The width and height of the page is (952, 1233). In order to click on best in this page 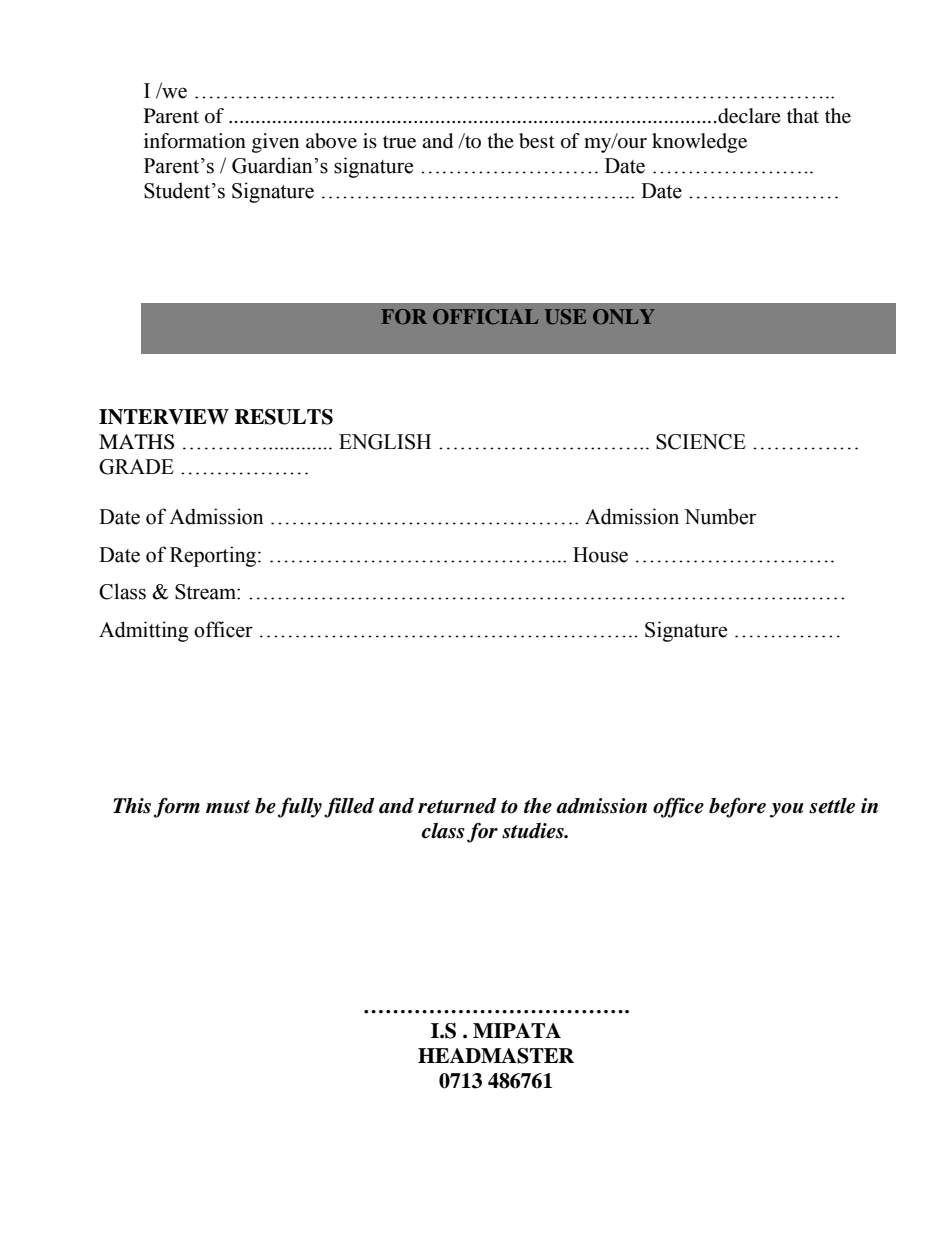, I will do `click(537, 141)`.
